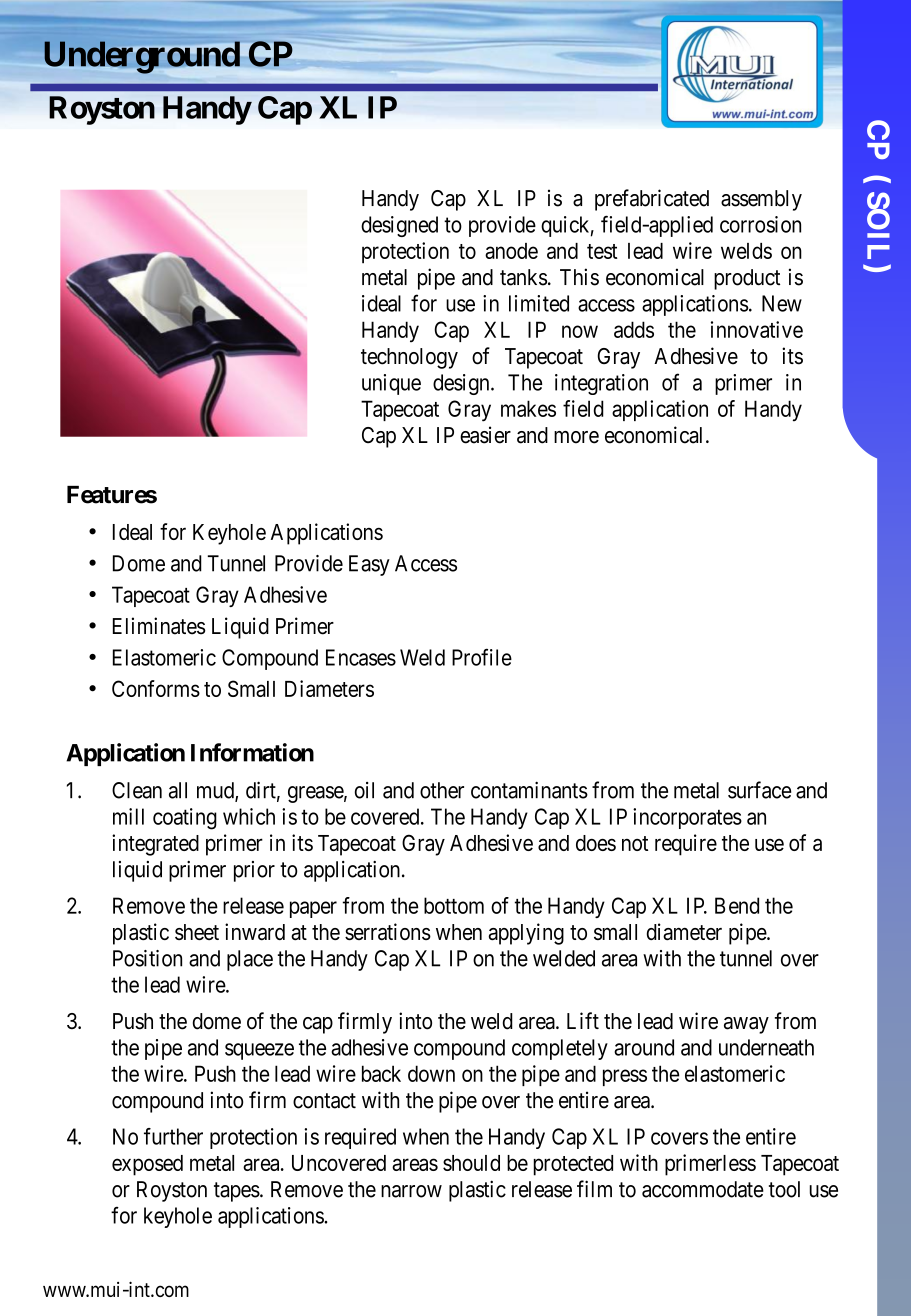  What do you see at coordinates (471, 1163) in the document?
I see `should` at bounding box center [471, 1163].
